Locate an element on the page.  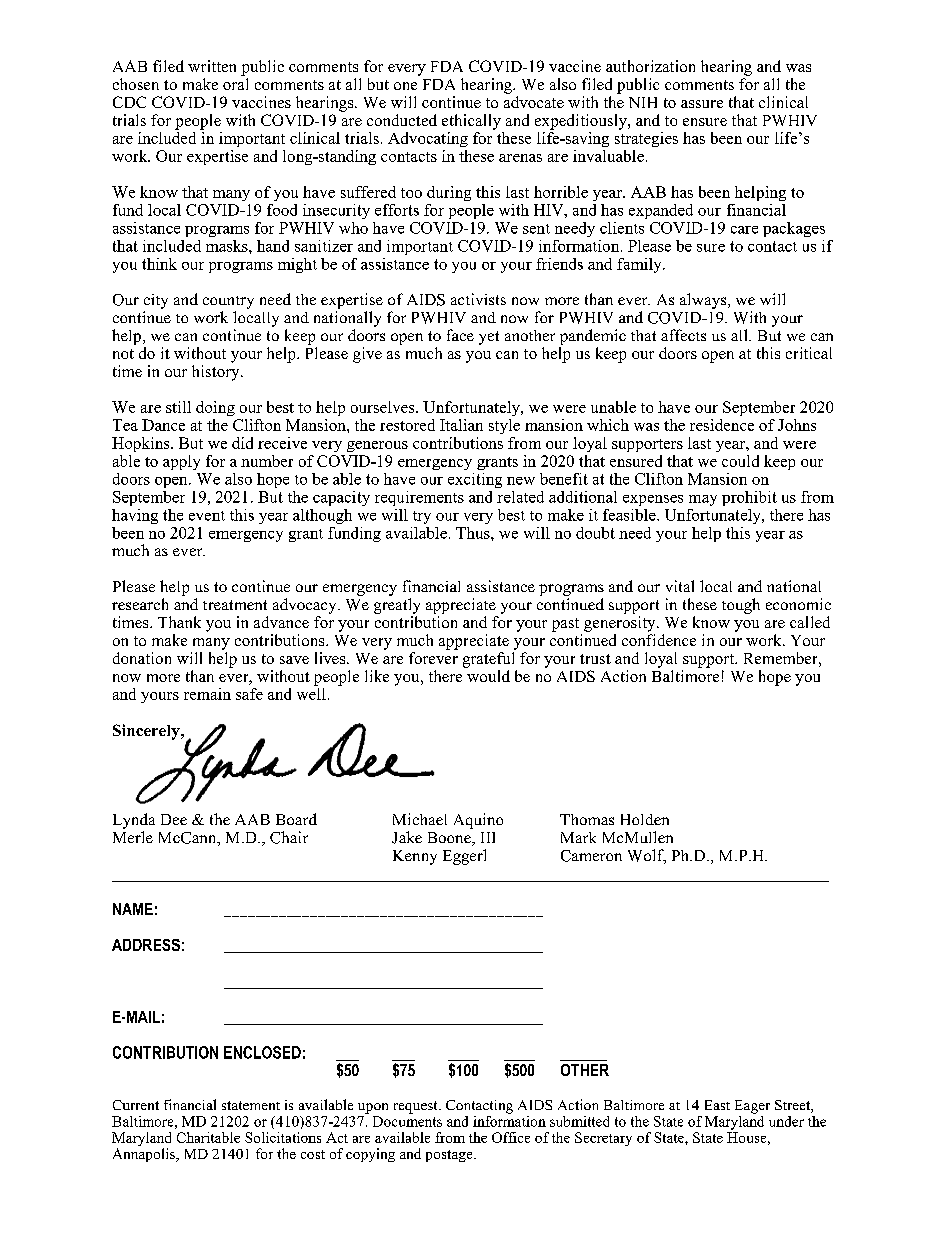
Dee is located at coordinates (174, 819).
